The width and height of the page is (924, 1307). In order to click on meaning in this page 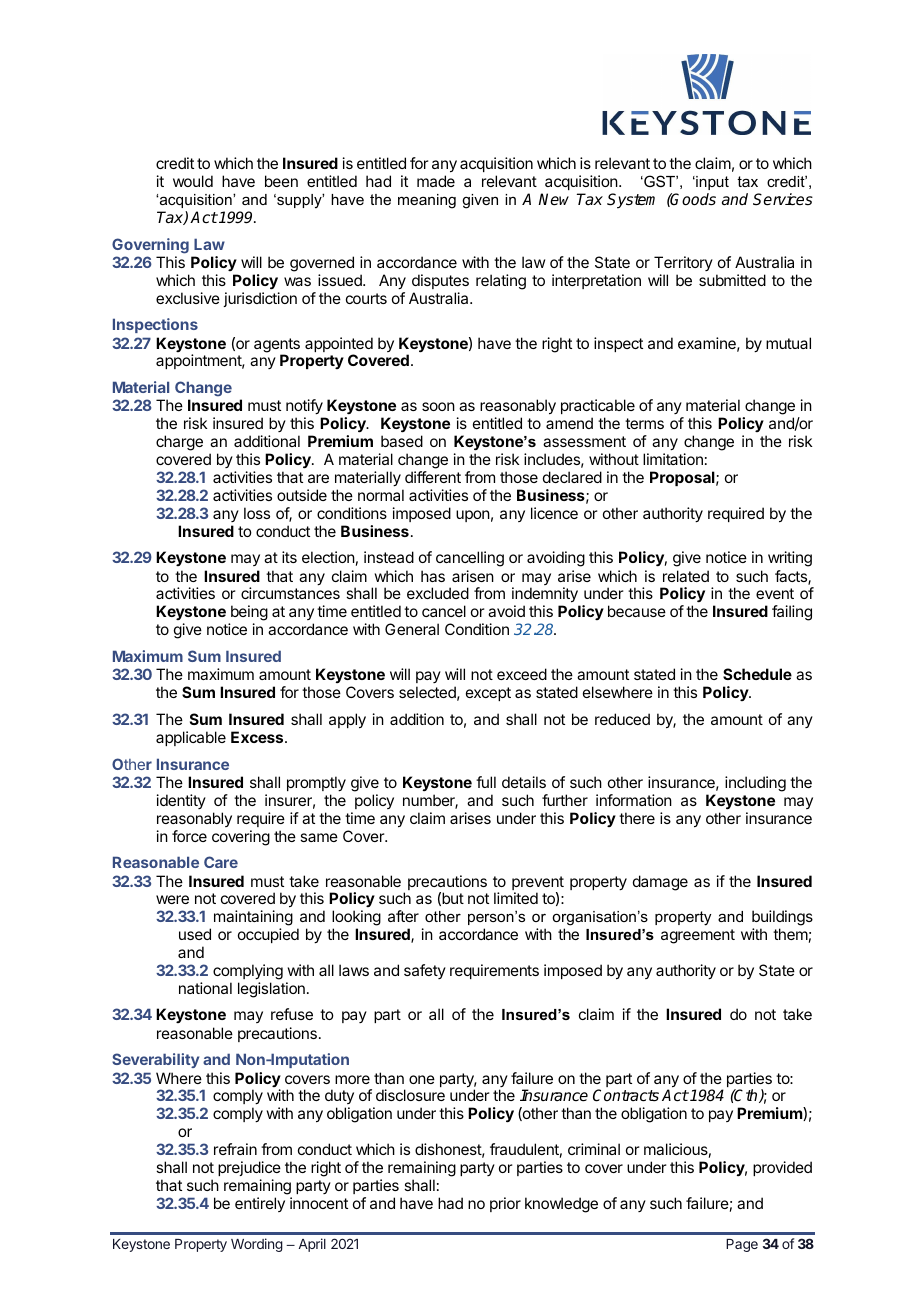, I will do `click(427, 201)`.
